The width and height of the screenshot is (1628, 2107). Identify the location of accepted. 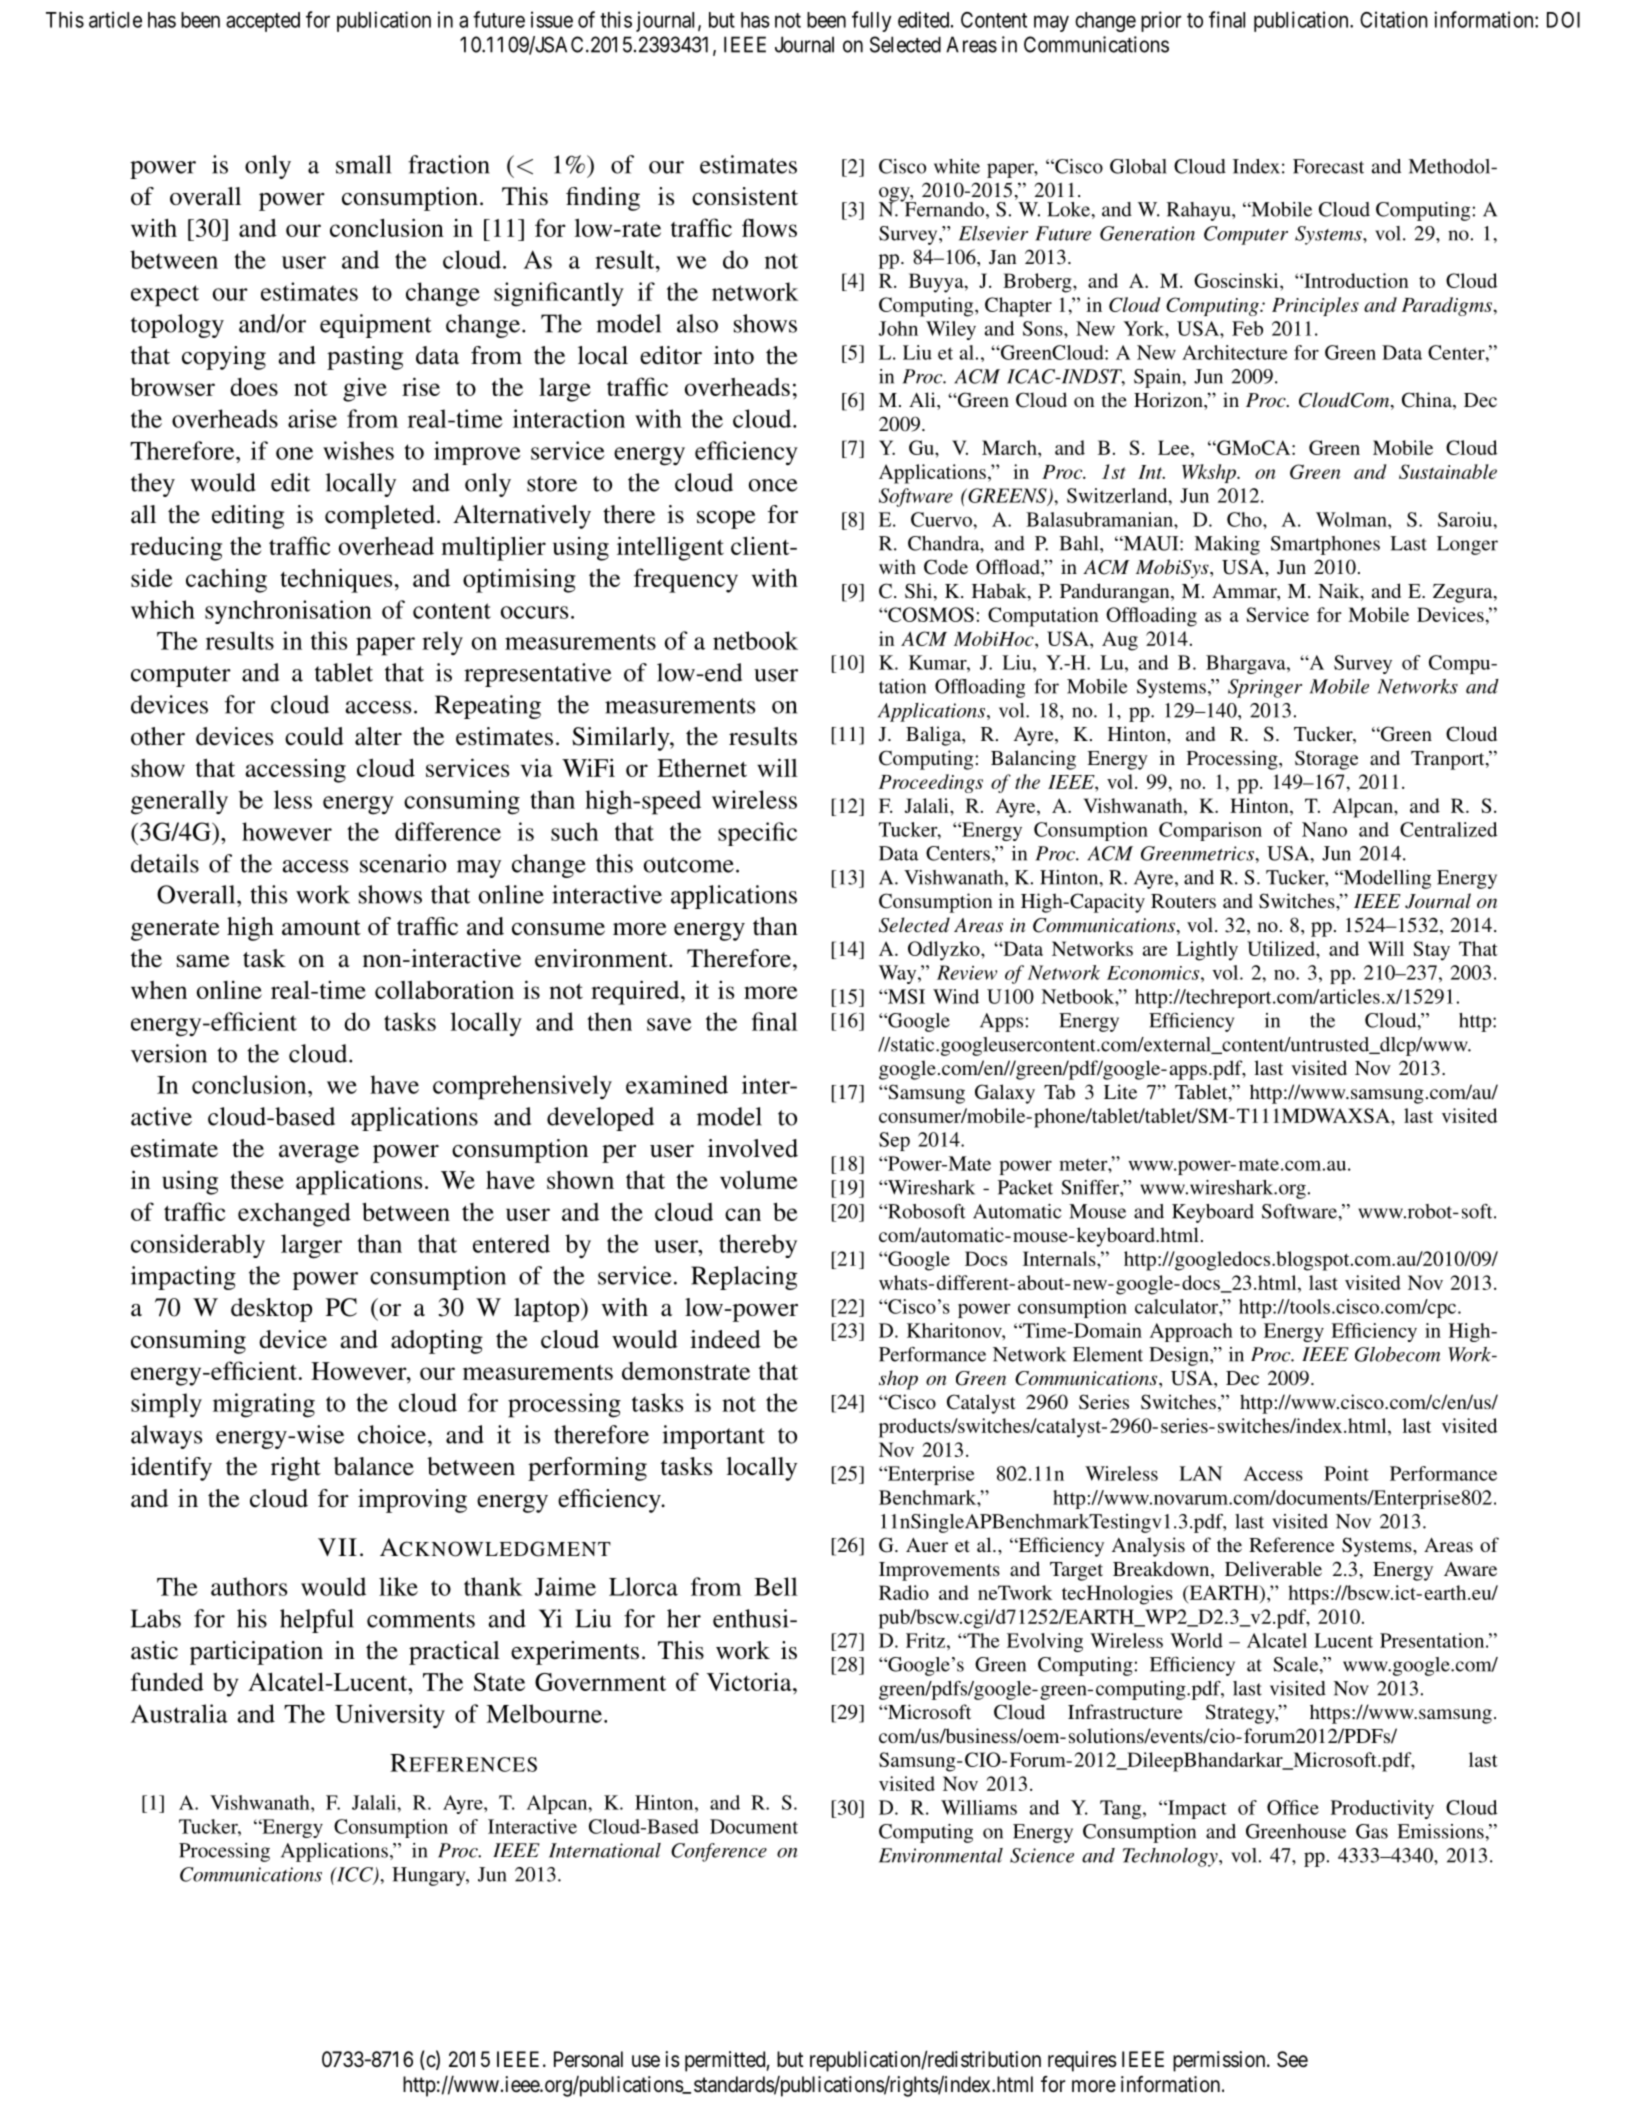
(263, 22).
